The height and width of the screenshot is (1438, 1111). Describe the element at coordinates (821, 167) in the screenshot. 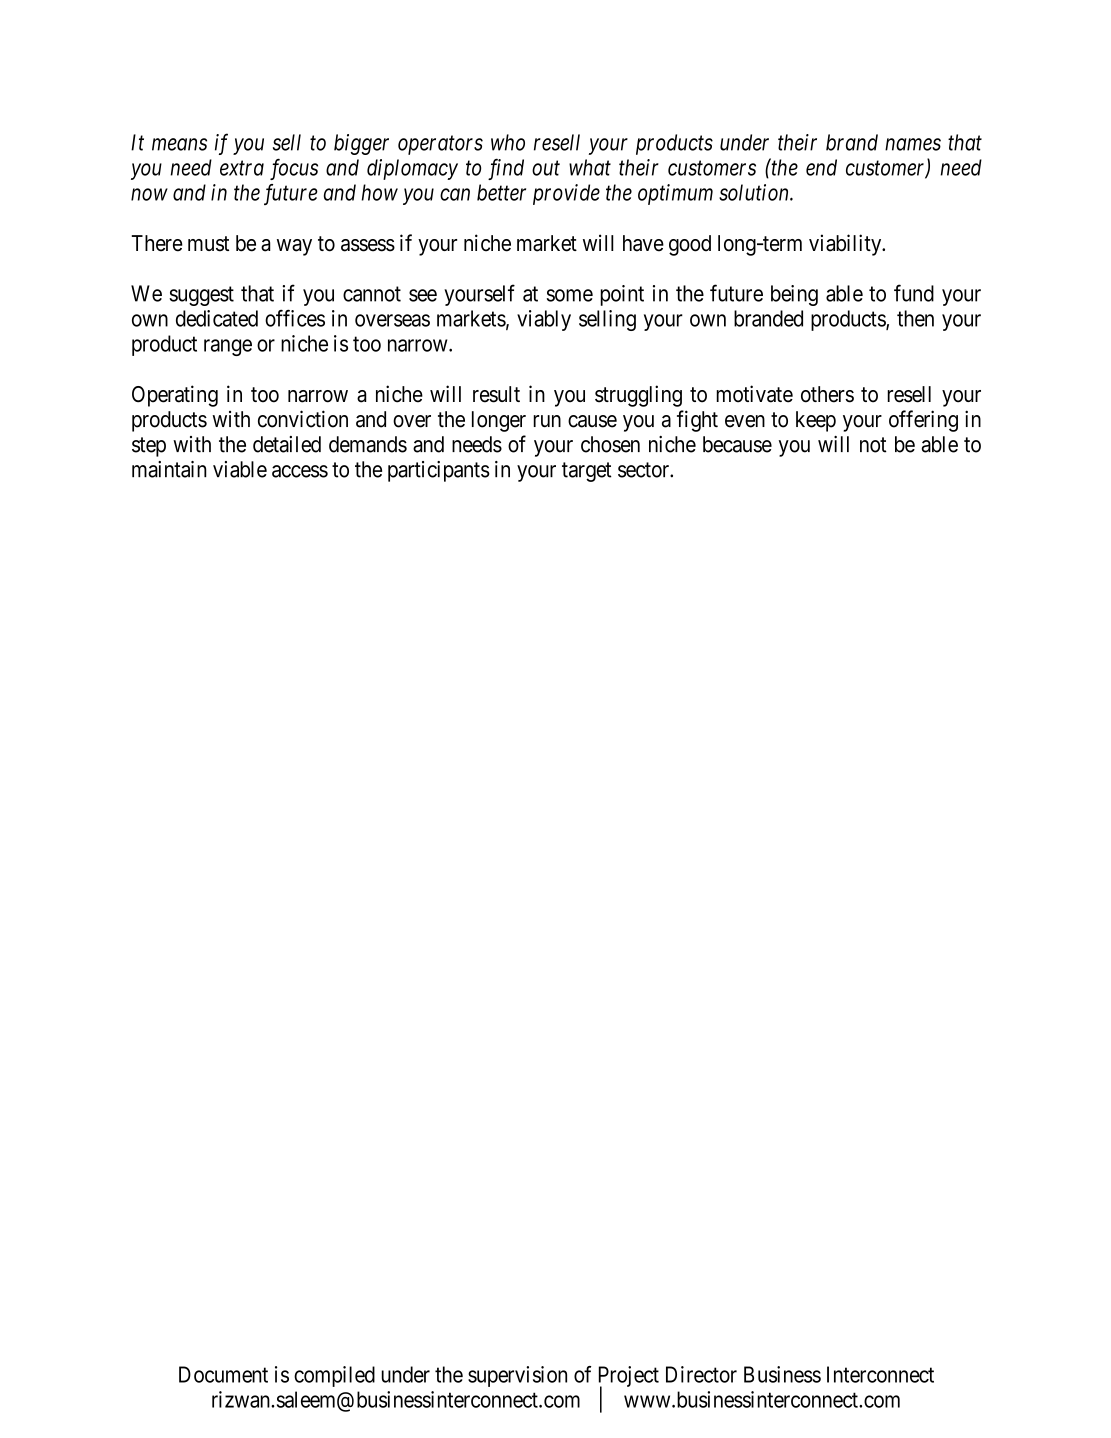

I see `end` at that location.
